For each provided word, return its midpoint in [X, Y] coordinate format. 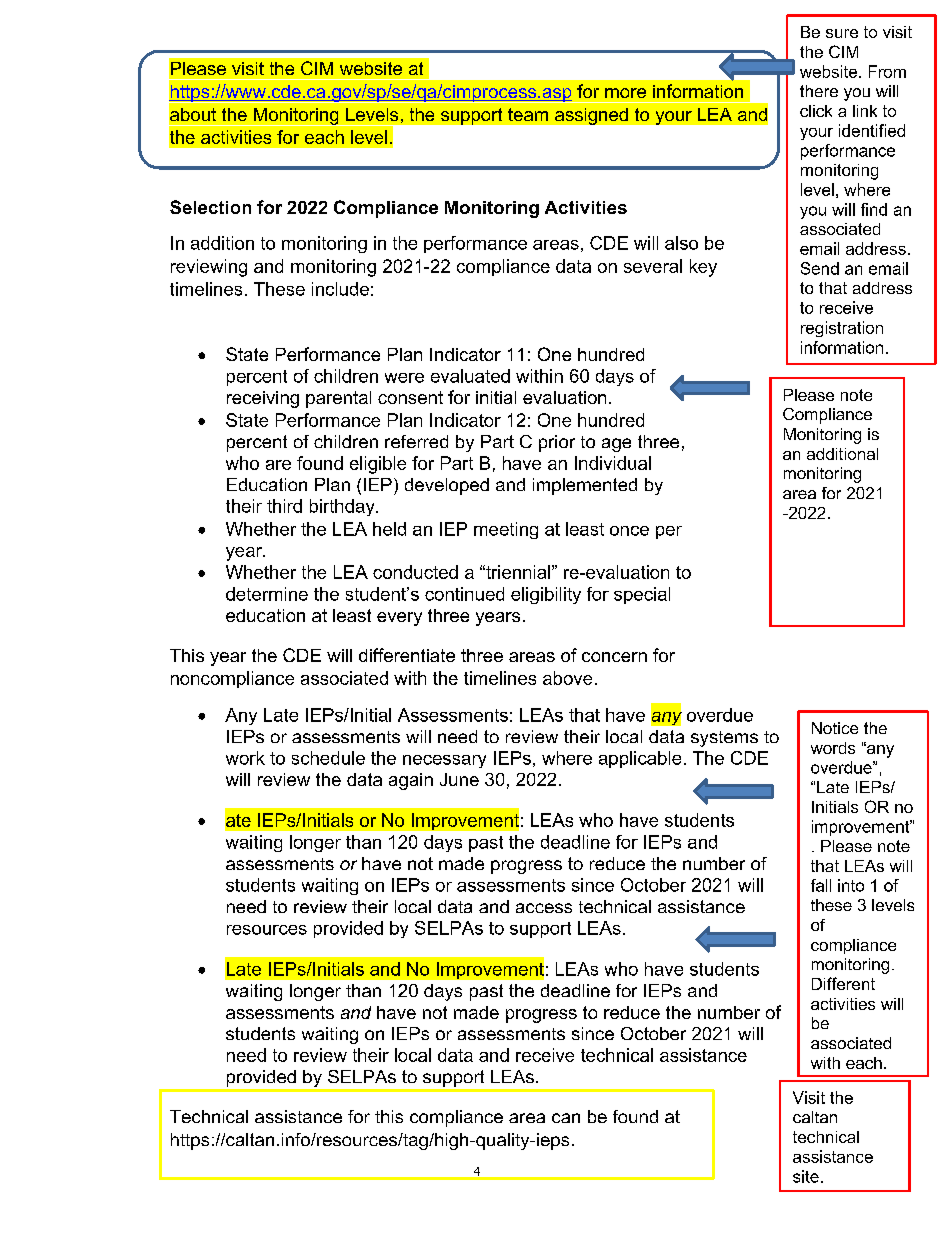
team [528, 114]
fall [821, 885]
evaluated [470, 376]
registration [842, 329]
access [544, 908]
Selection [210, 207]
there [819, 91]
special [642, 595]
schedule [328, 758]
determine [267, 594]
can [566, 1118]
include [340, 289]
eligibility [546, 595]
